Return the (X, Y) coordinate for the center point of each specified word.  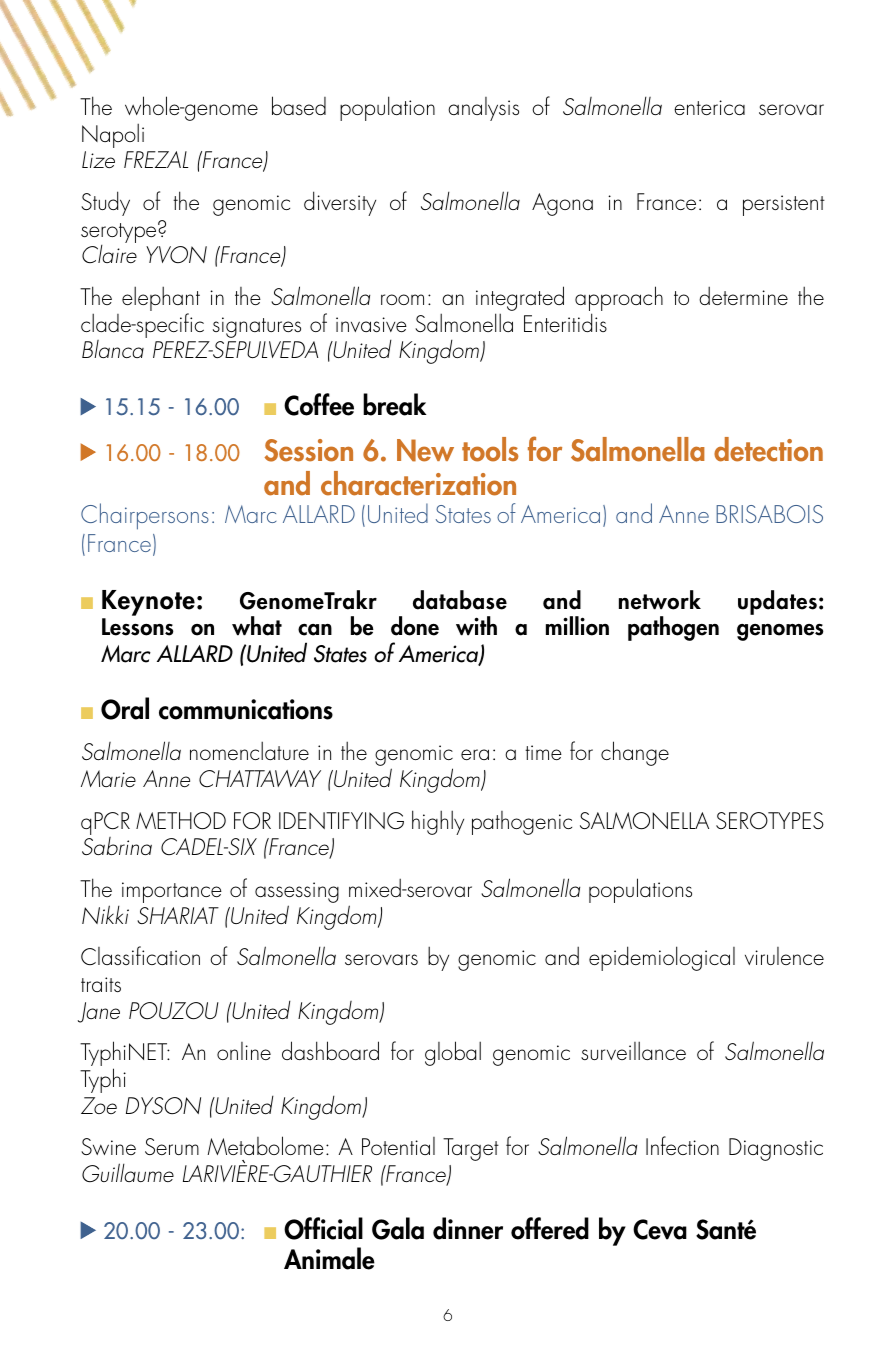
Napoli (113, 135)
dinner (468, 1228)
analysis (483, 109)
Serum (172, 1146)
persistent (784, 205)
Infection (682, 1145)
